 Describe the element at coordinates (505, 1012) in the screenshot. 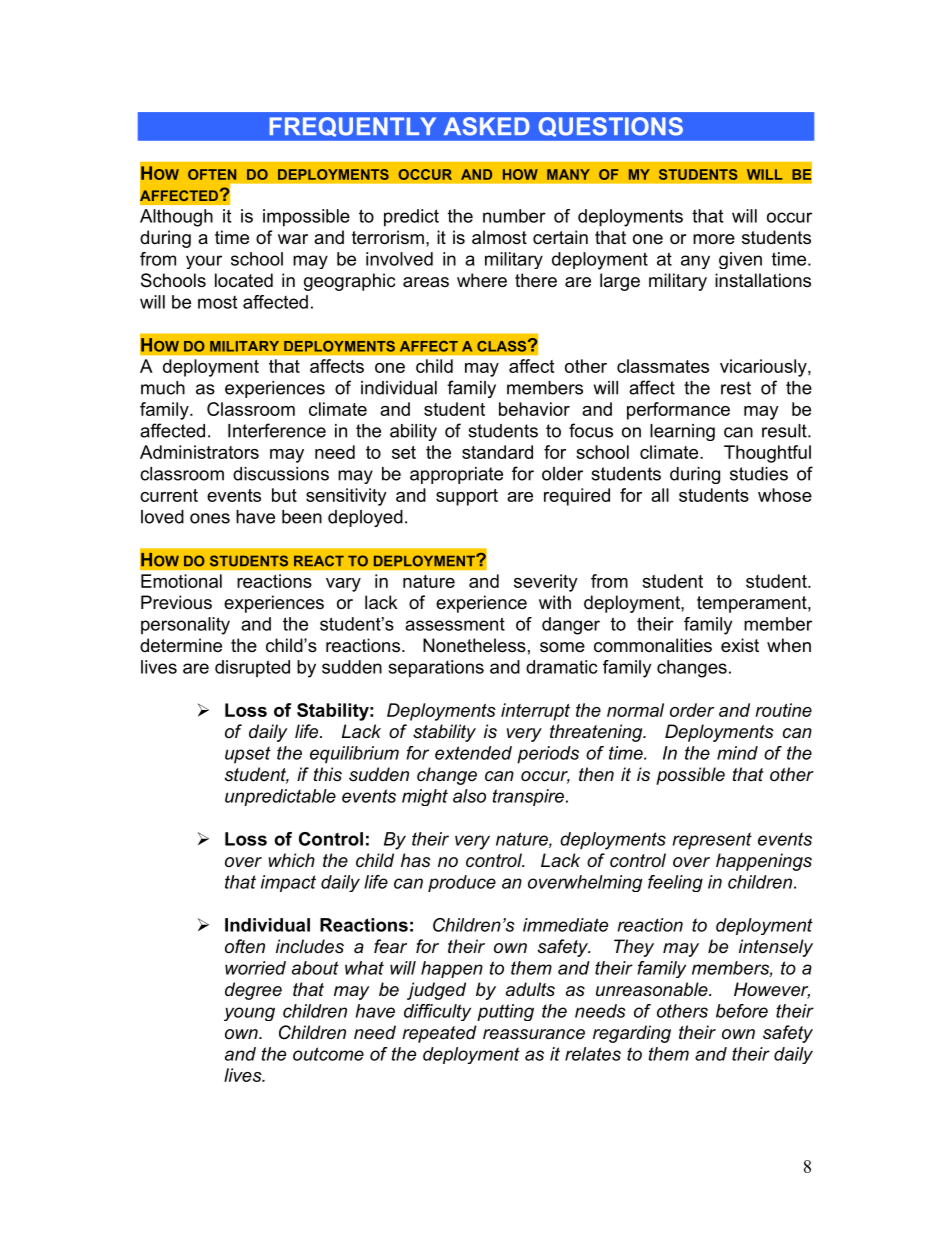

I see `putting` at that location.
